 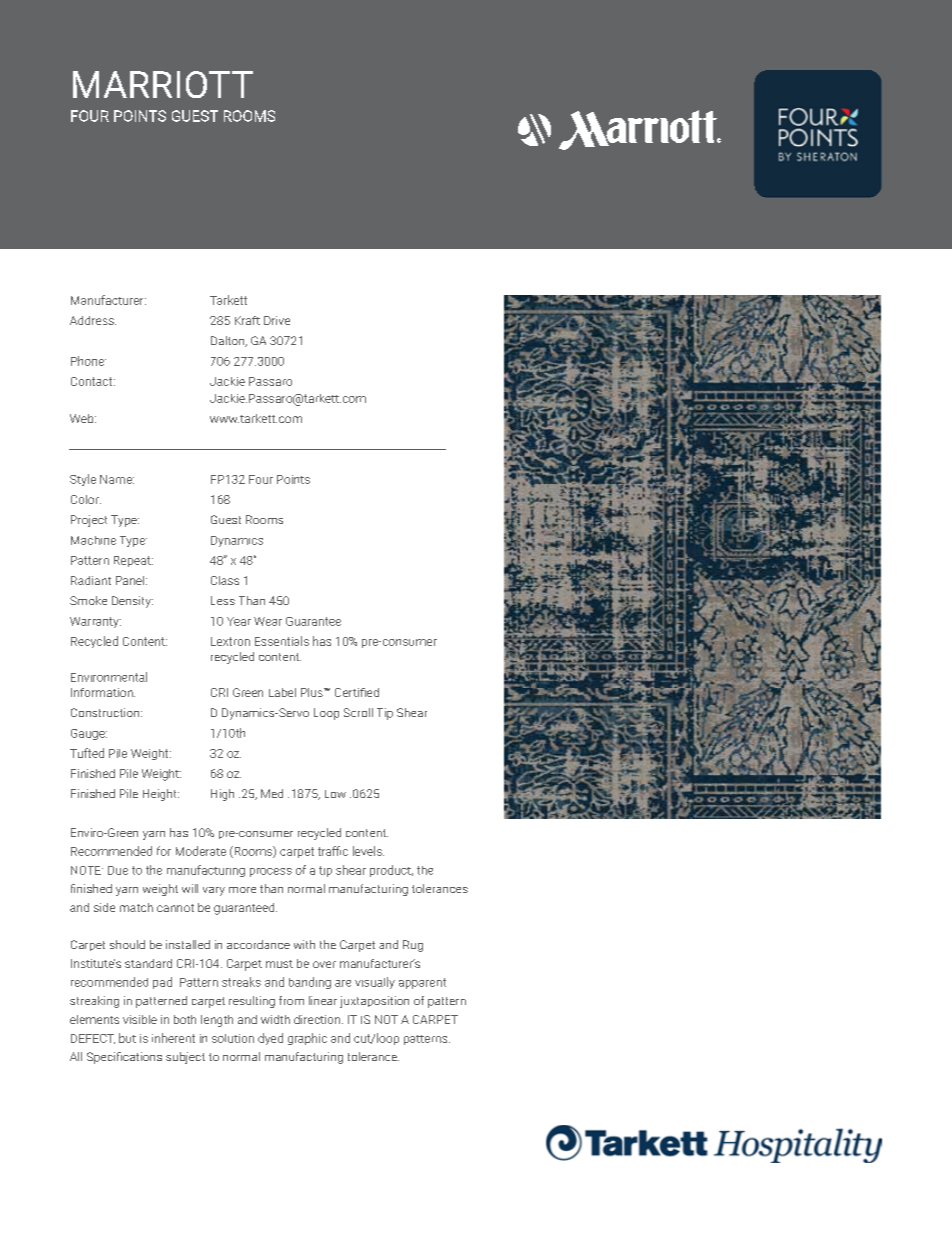 What do you see at coordinates (130, 580) in the screenshot?
I see `Panel` at bounding box center [130, 580].
